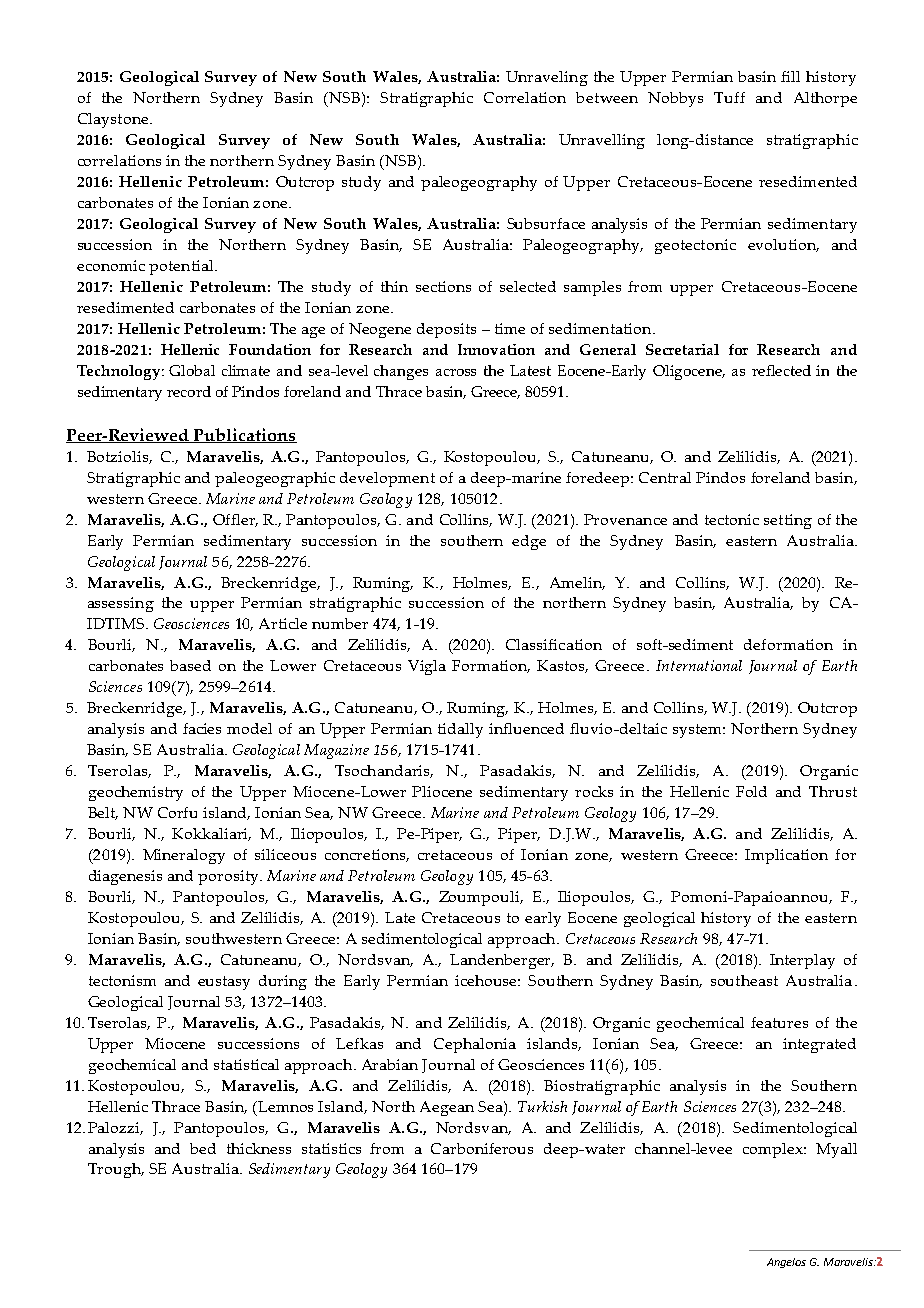 The width and height of the document is (924, 1308). I want to click on Tuff, so click(729, 97).
